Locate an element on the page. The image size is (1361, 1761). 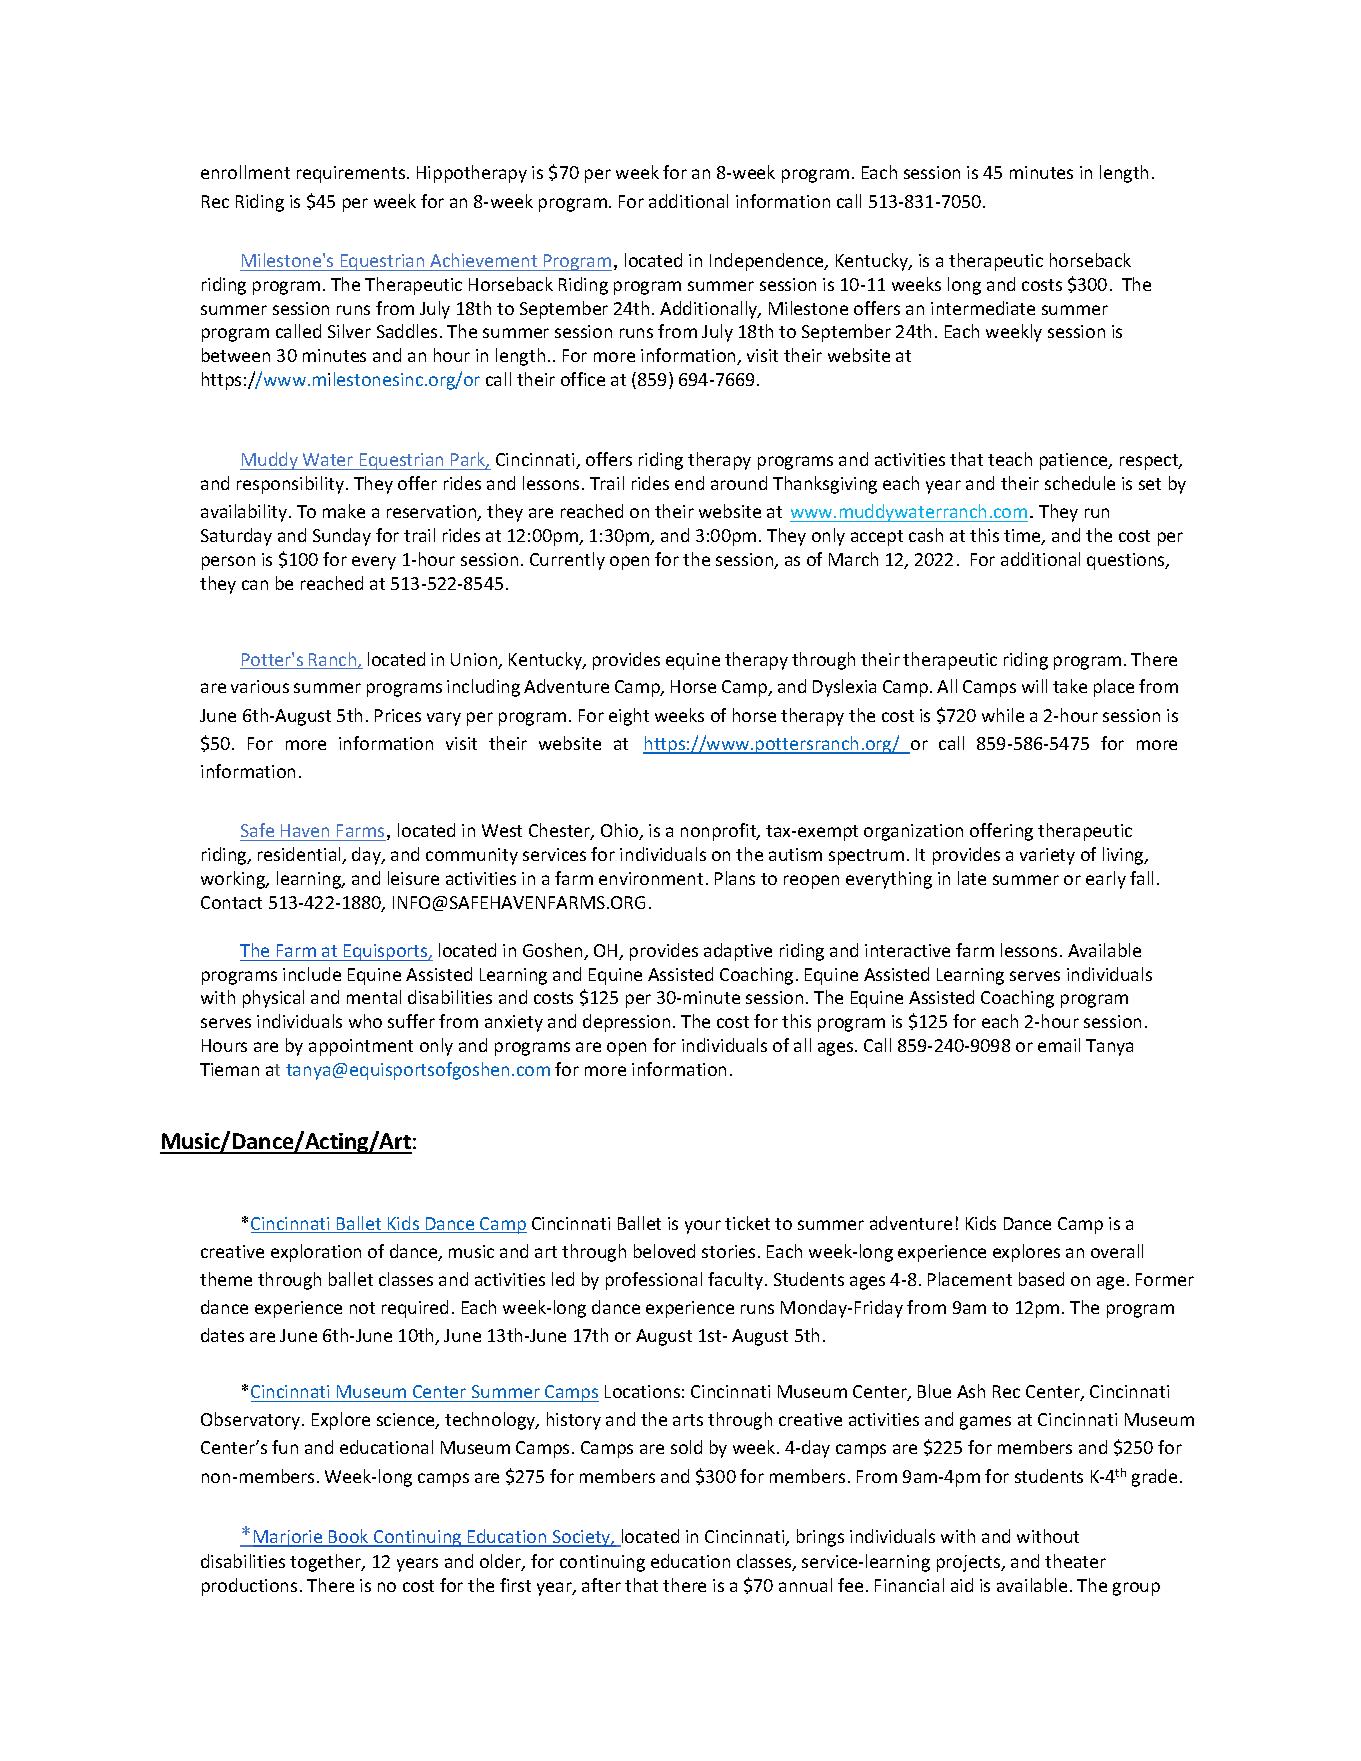
depression is located at coordinates (626, 1023).
